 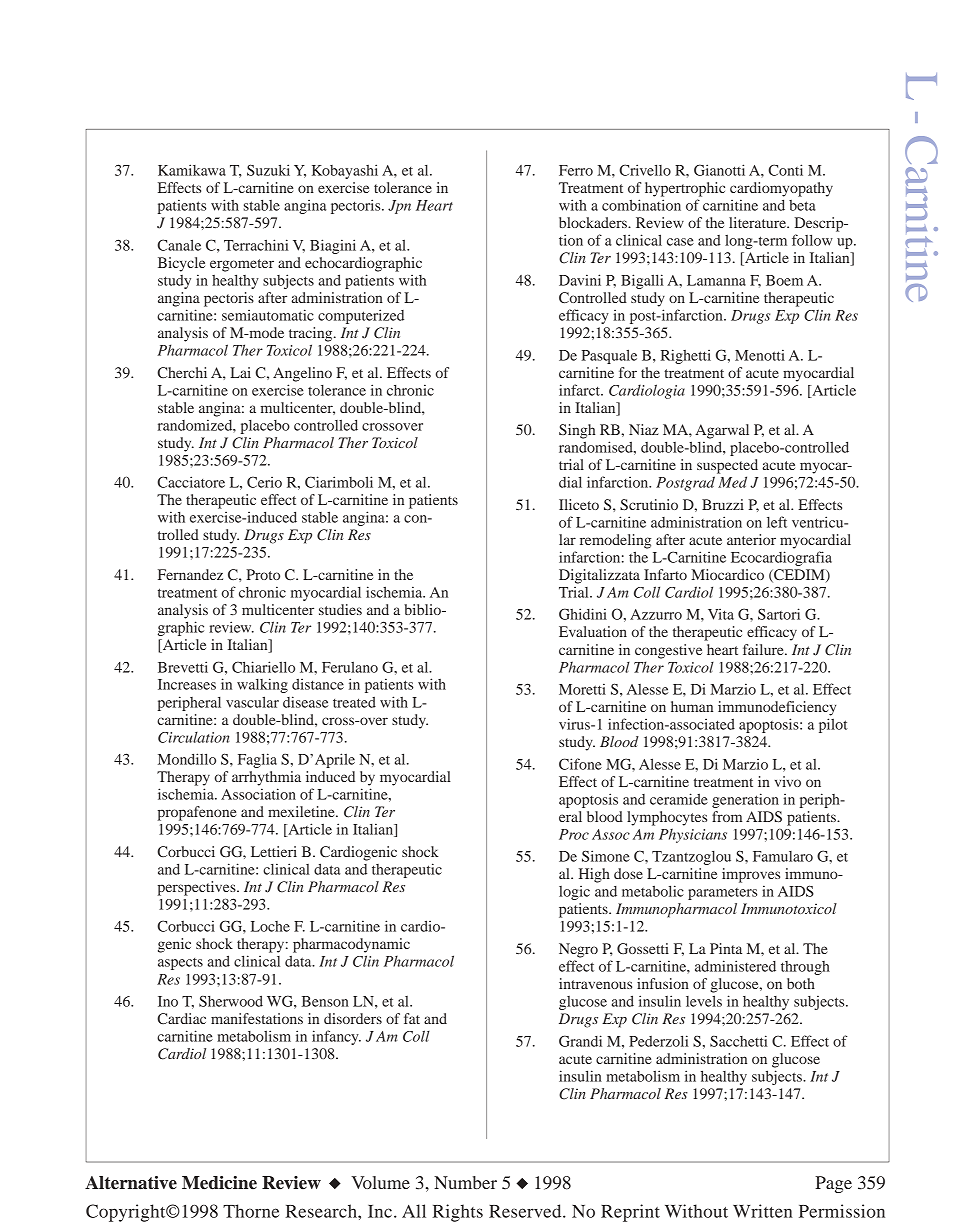 What do you see at coordinates (758, 222) in the document?
I see `literature` at bounding box center [758, 222].
